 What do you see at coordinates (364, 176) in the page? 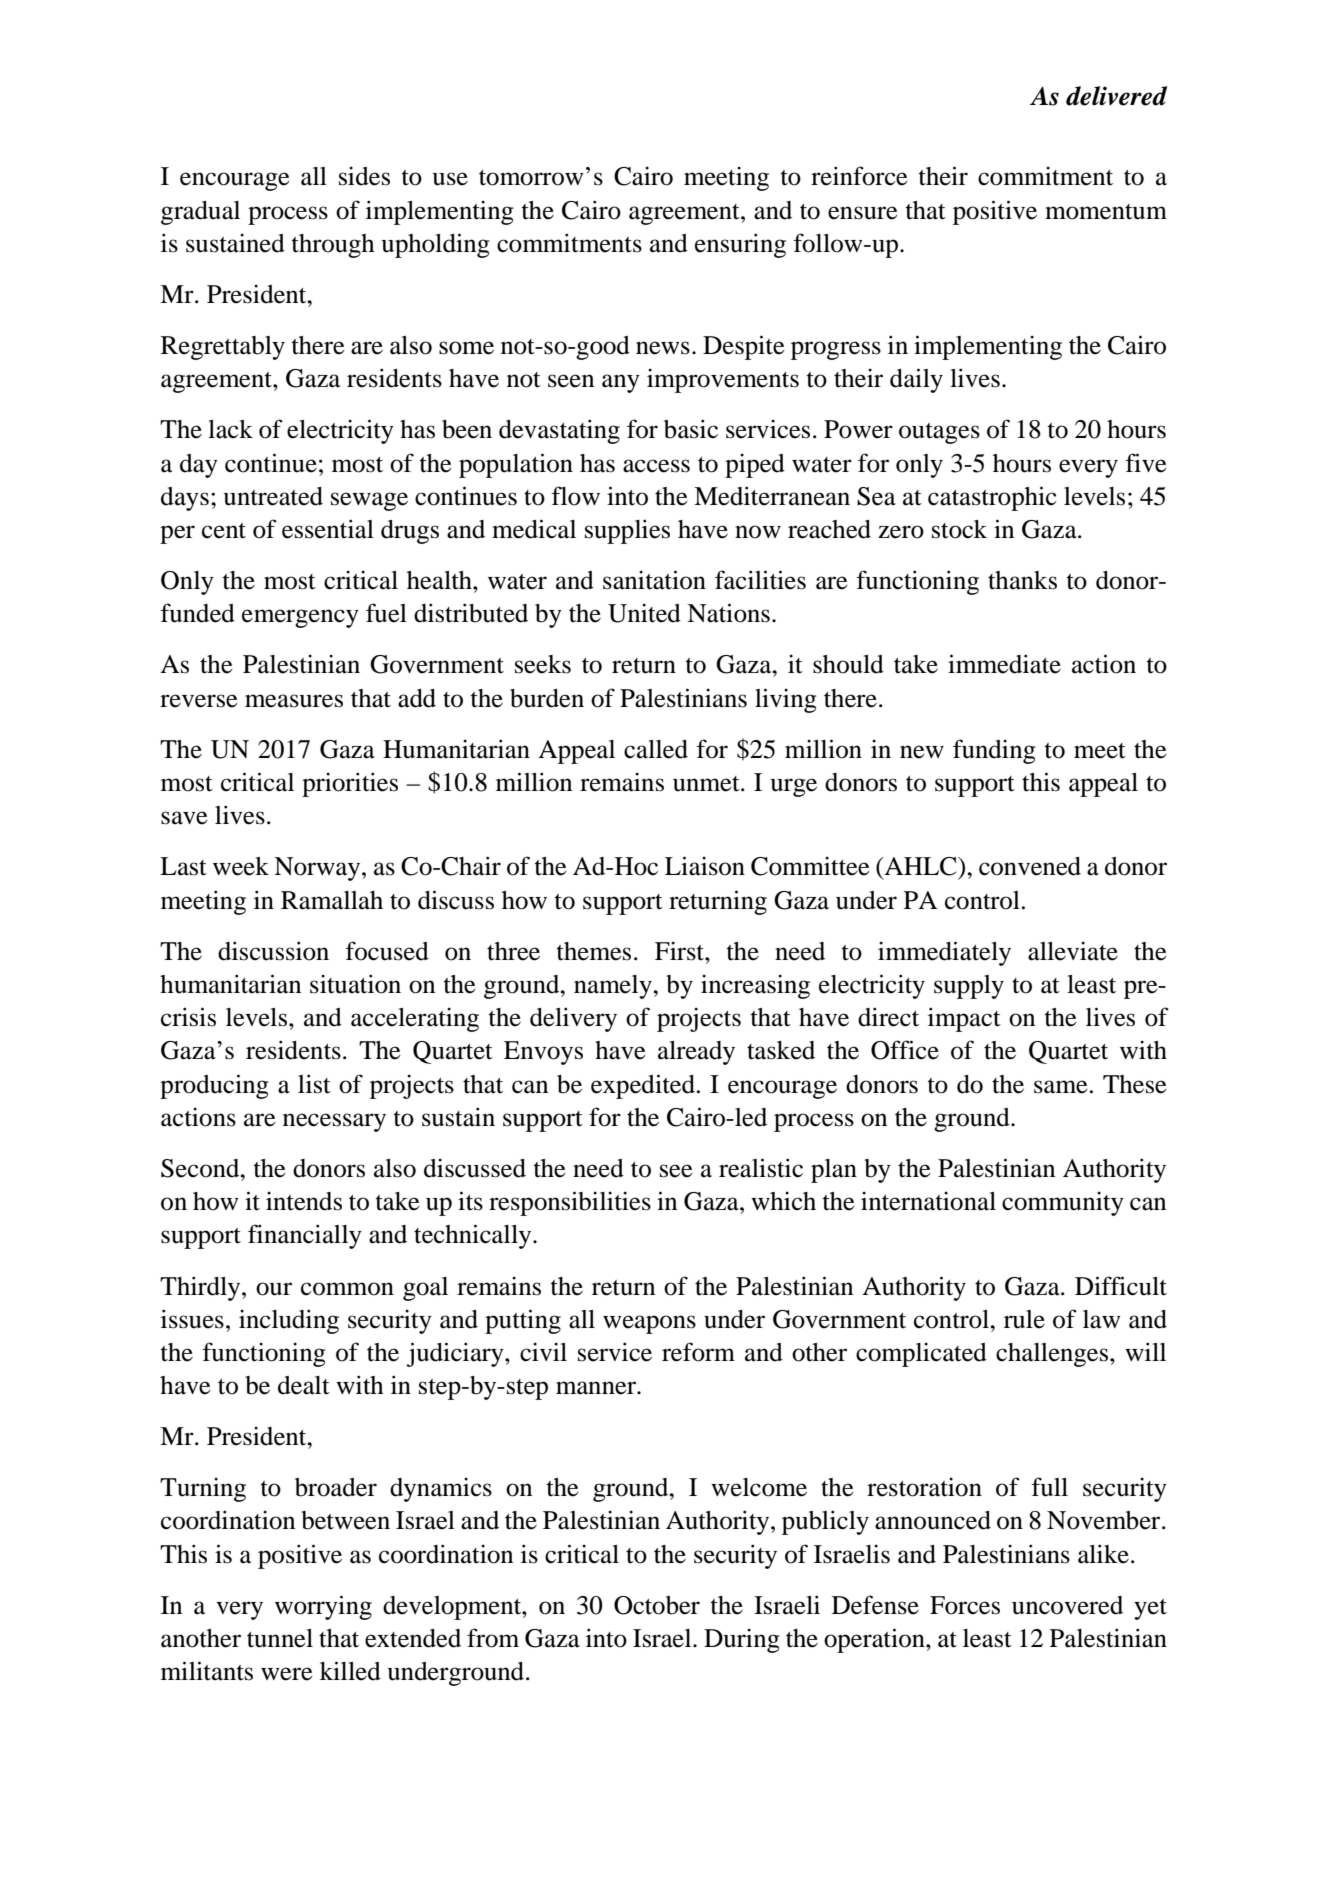
I see `sides` at bounding box center [364, 176].
